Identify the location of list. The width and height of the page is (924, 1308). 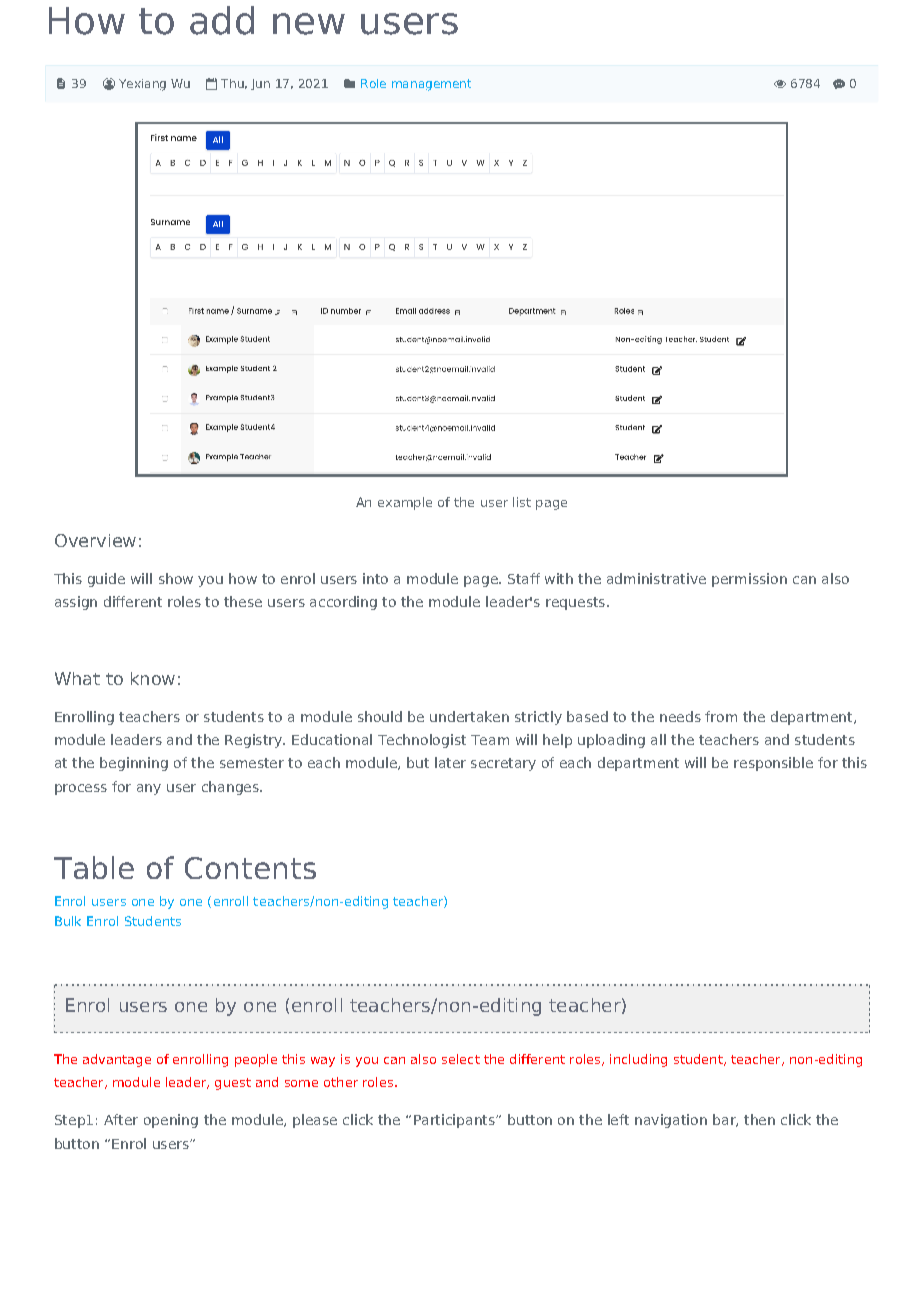
(522, 502).
